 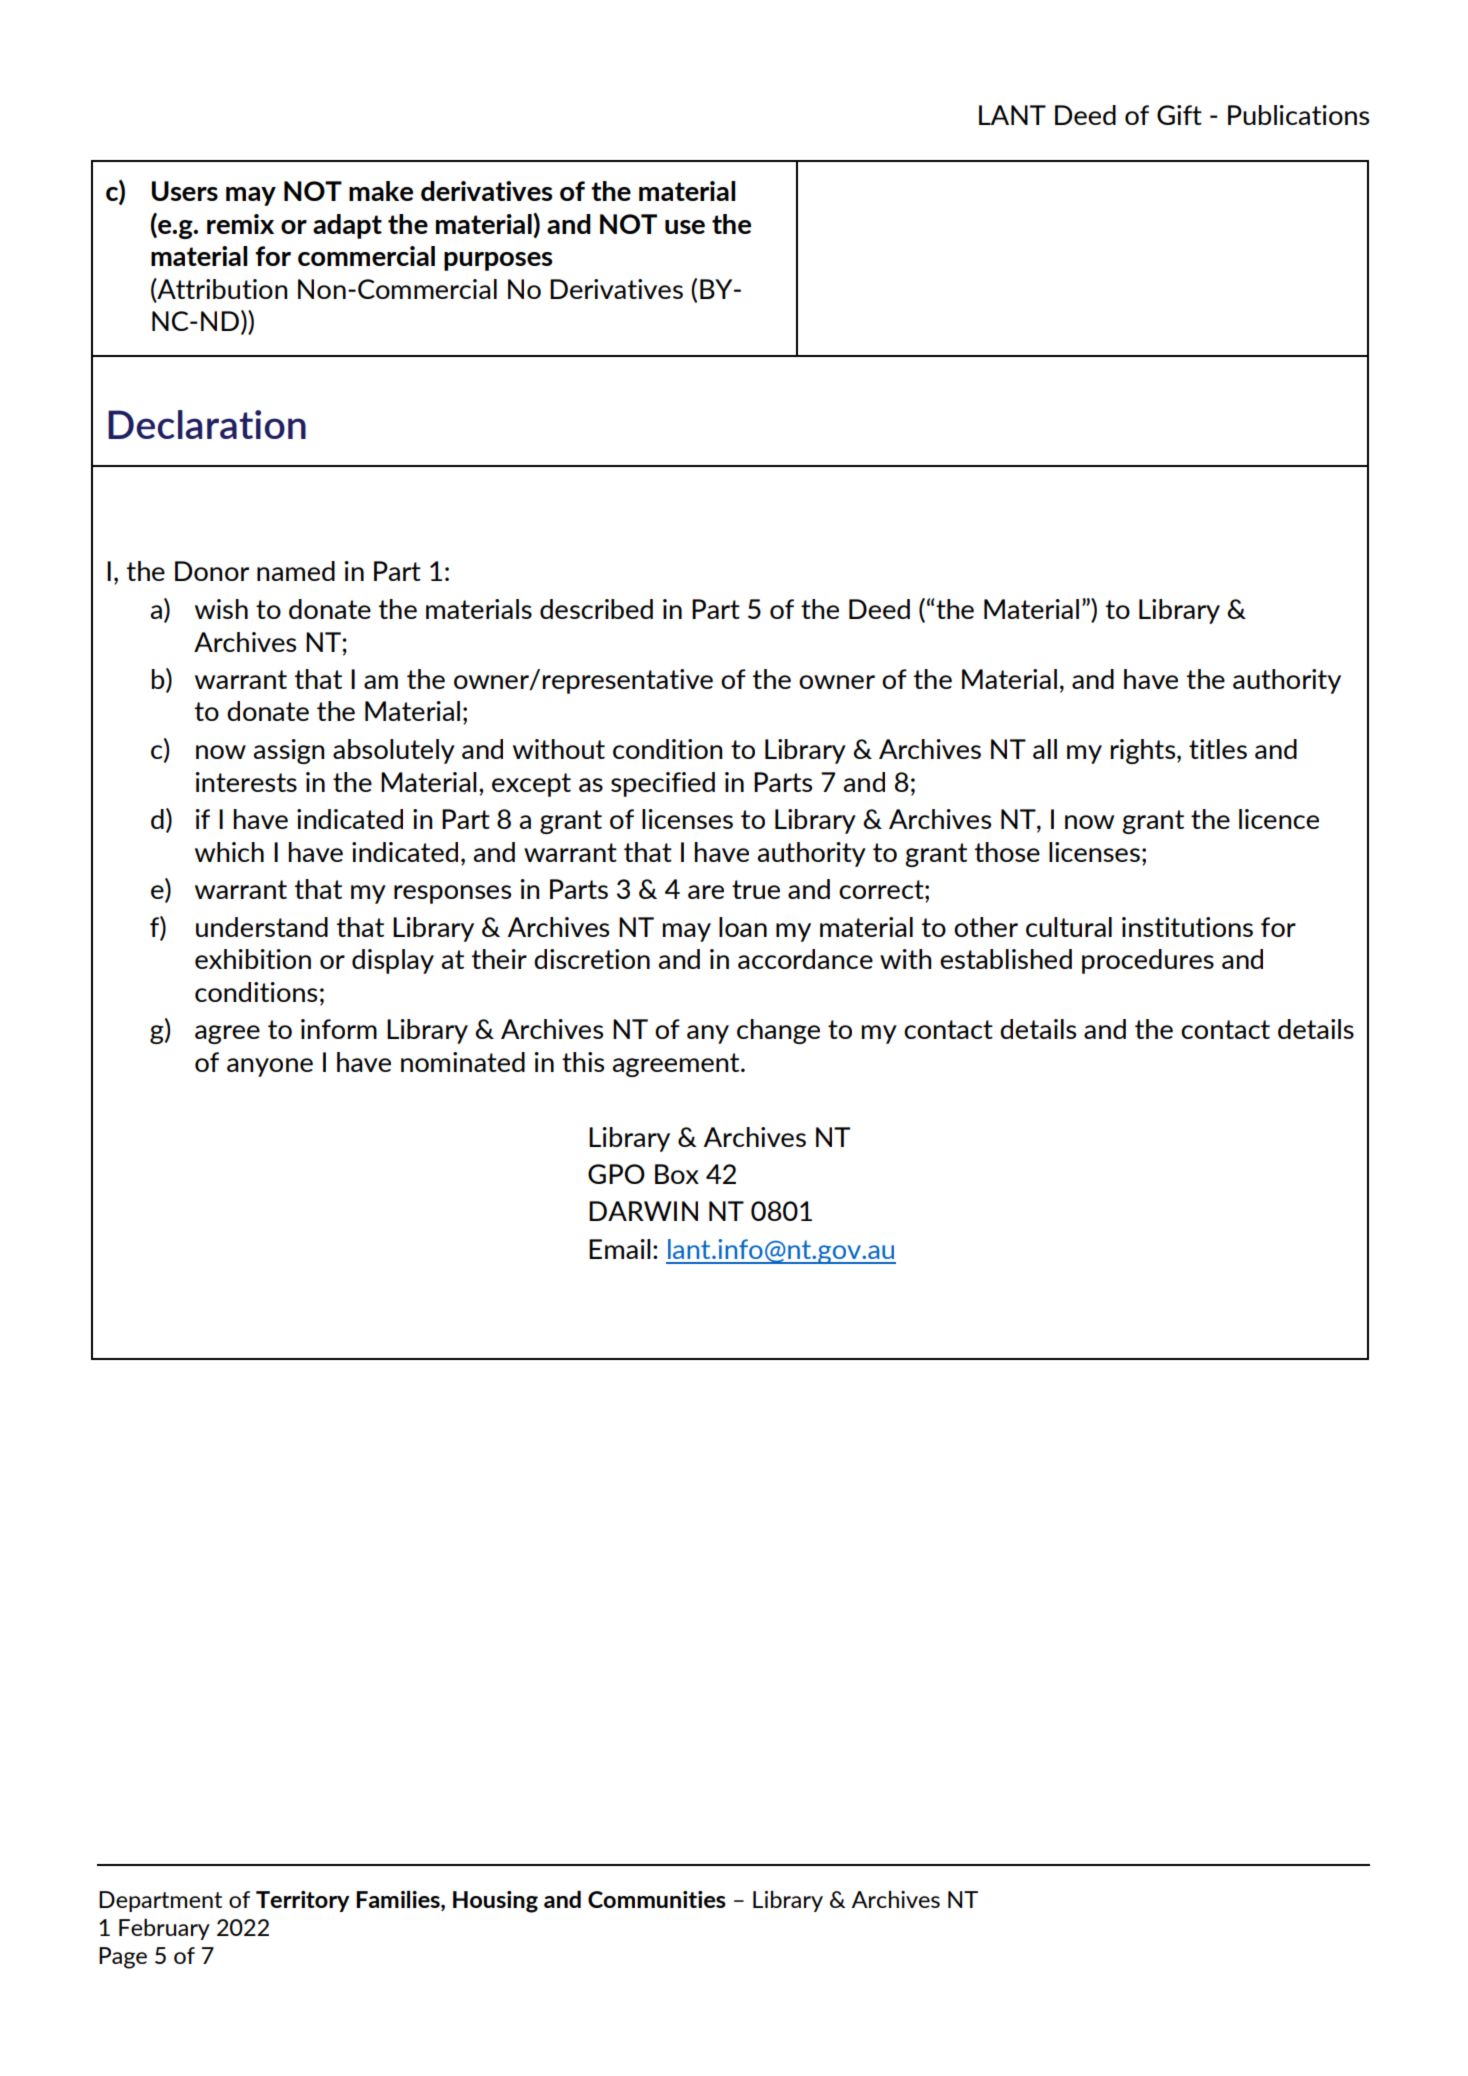 What do you see at coordinates (498, 261) in the screenshot?
I see `purposes` at bounding box center [498, 261].
